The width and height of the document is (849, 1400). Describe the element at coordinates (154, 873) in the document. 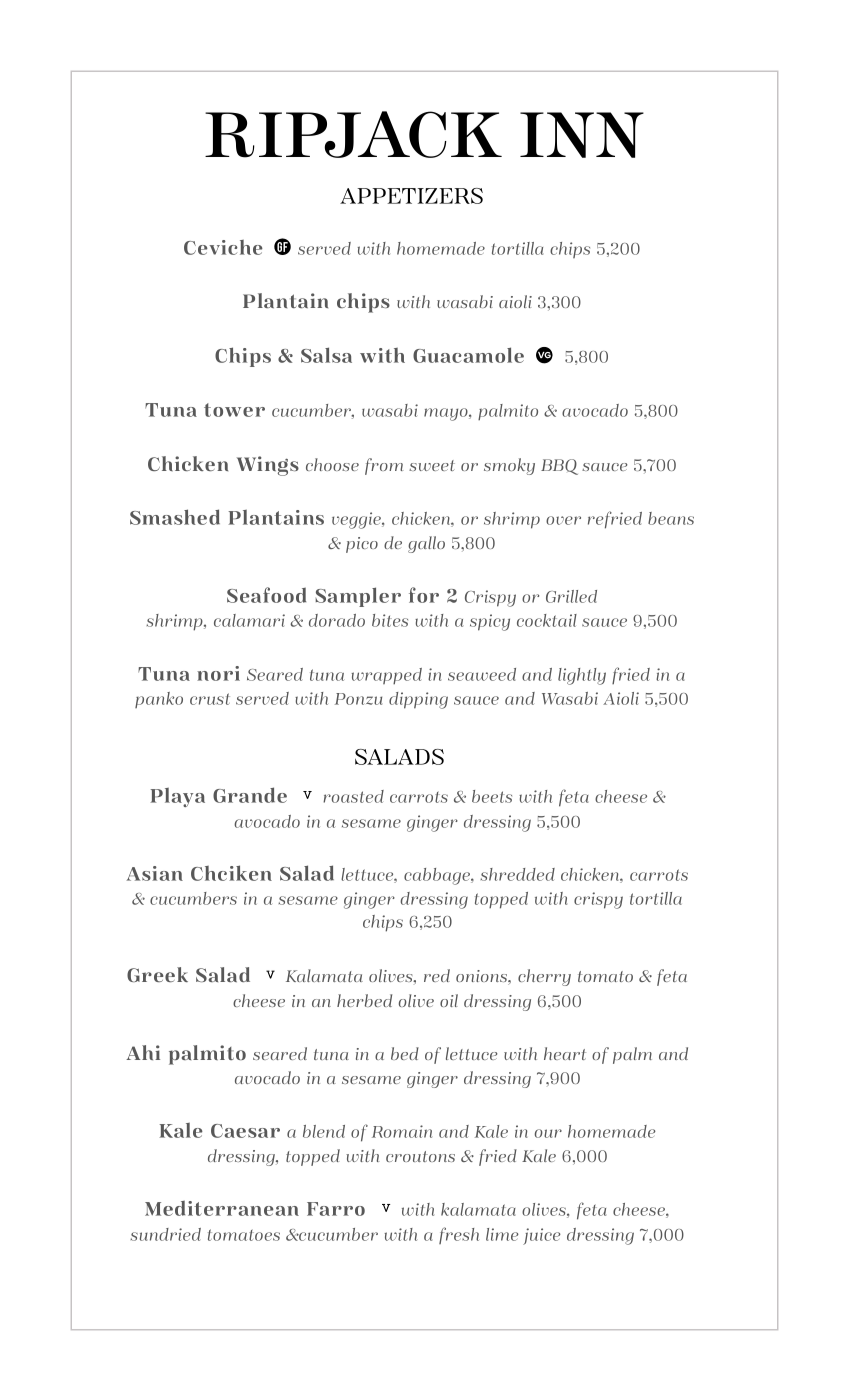

I see `Asian` at that location.
